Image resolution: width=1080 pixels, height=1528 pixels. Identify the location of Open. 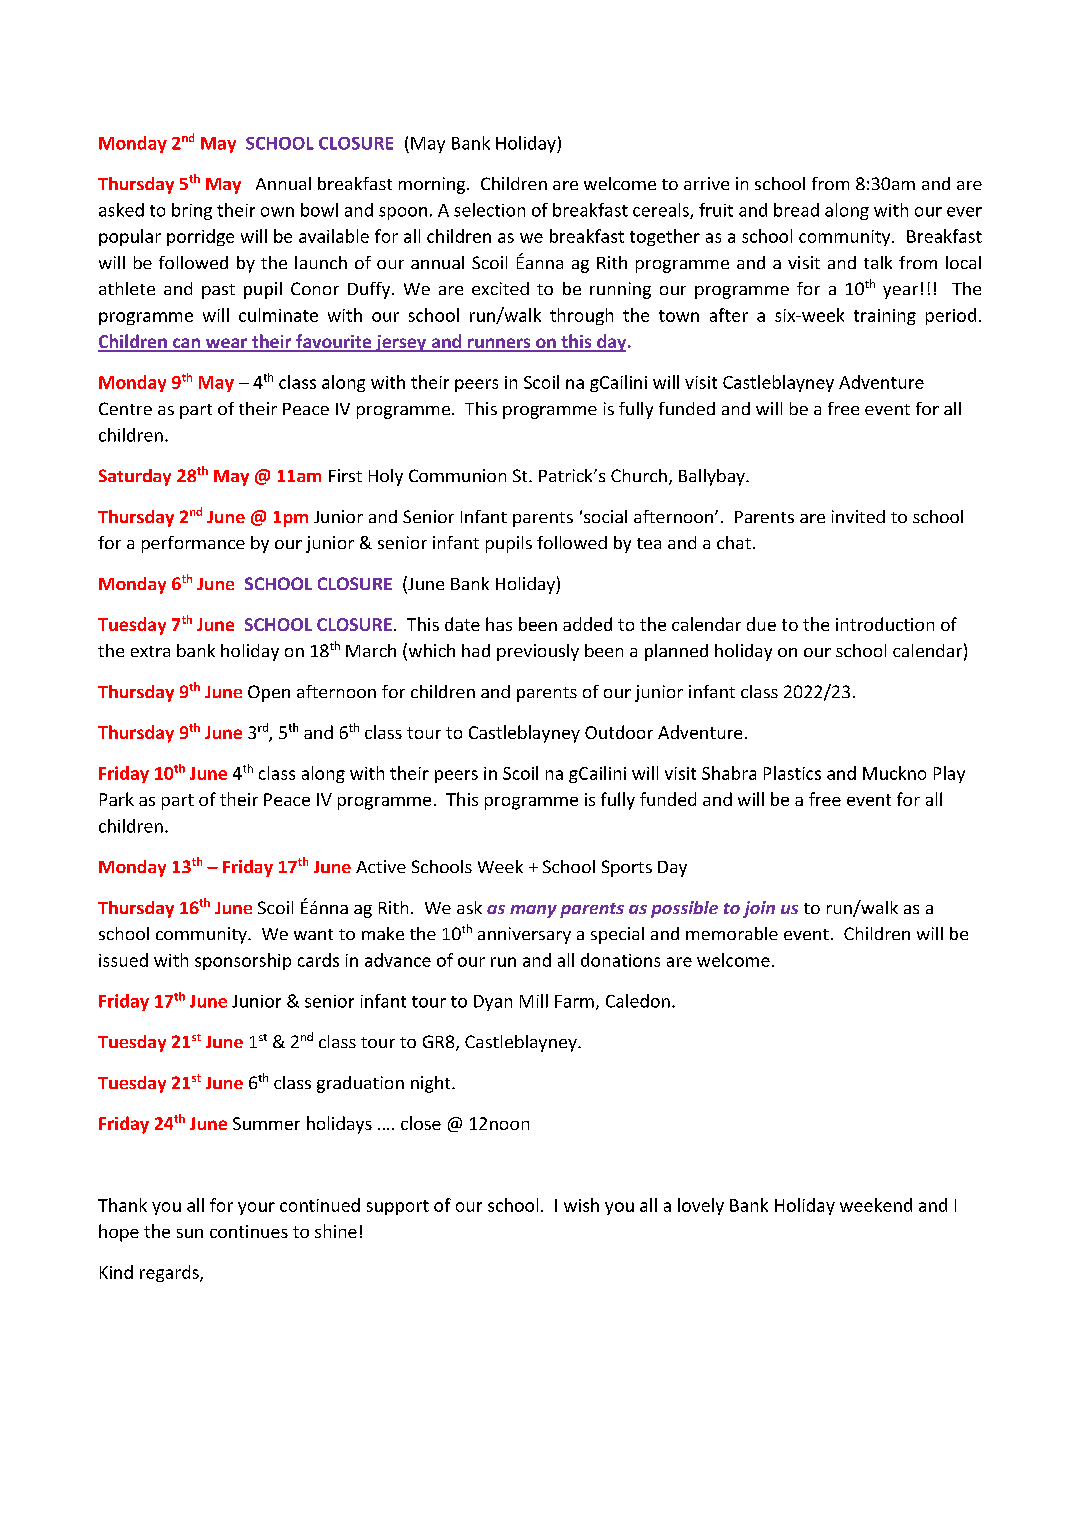
(269, 693).
